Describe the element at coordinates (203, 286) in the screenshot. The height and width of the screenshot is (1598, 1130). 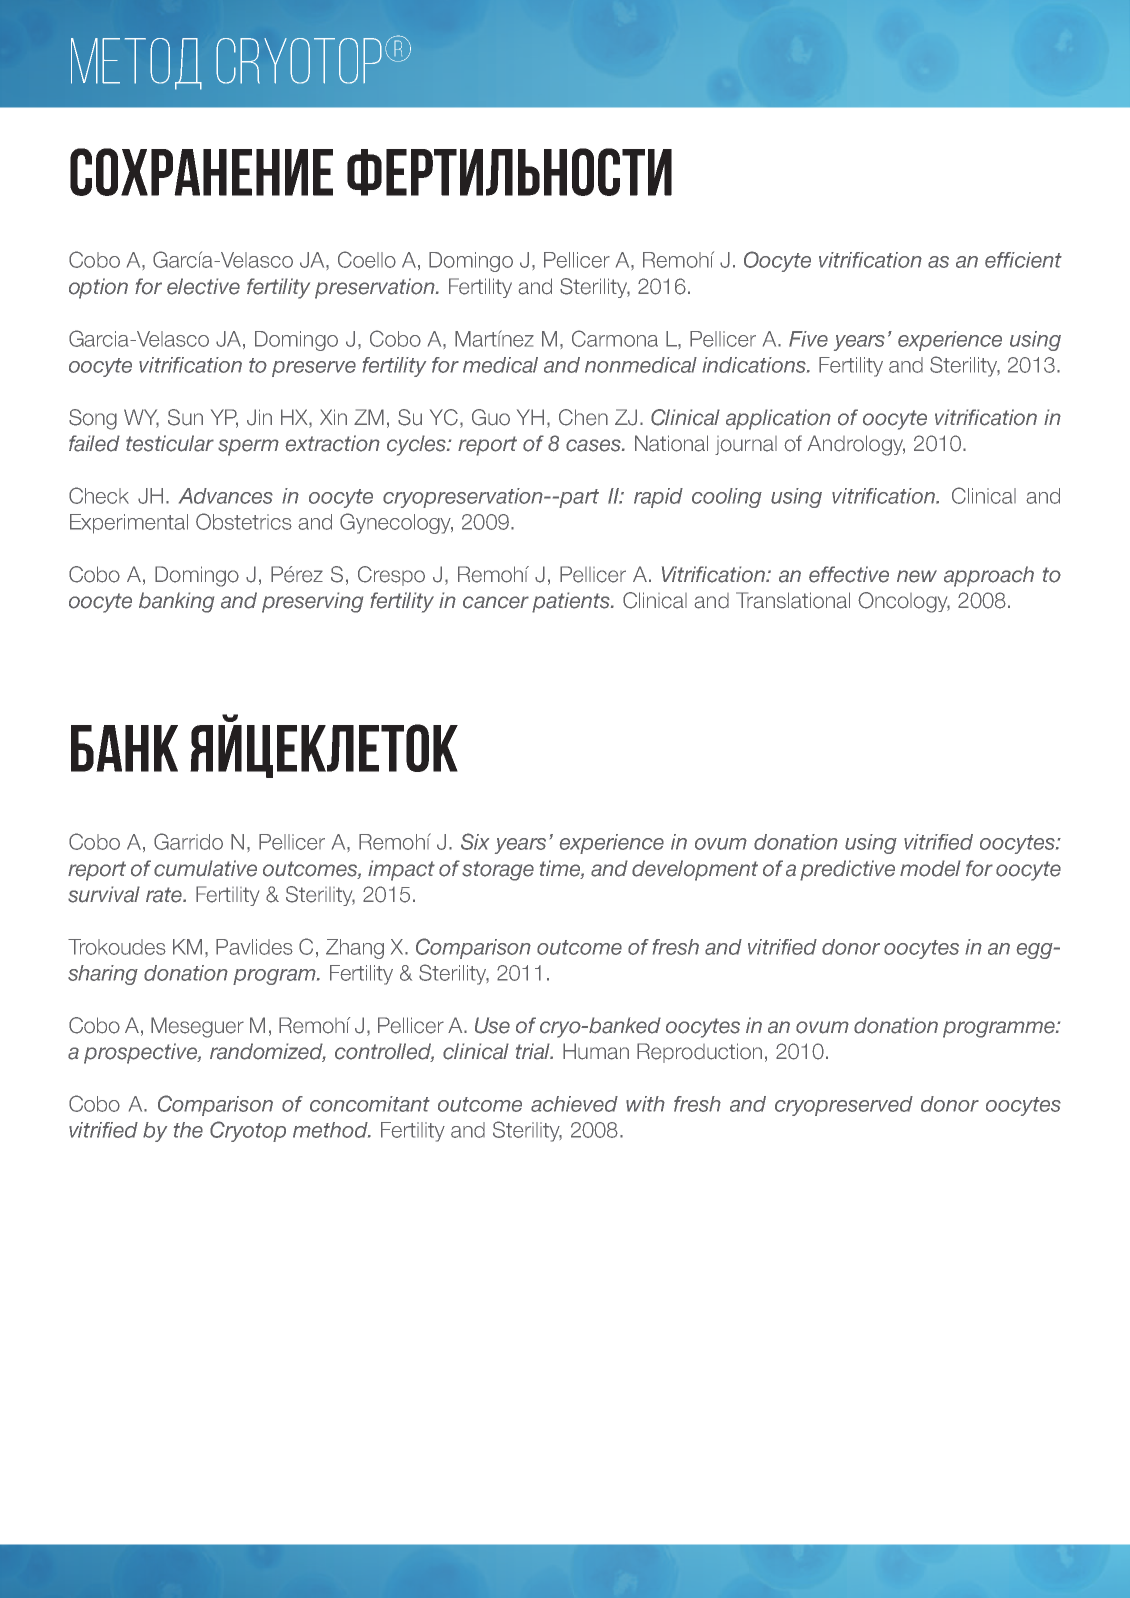
I see `elective` at that location.
